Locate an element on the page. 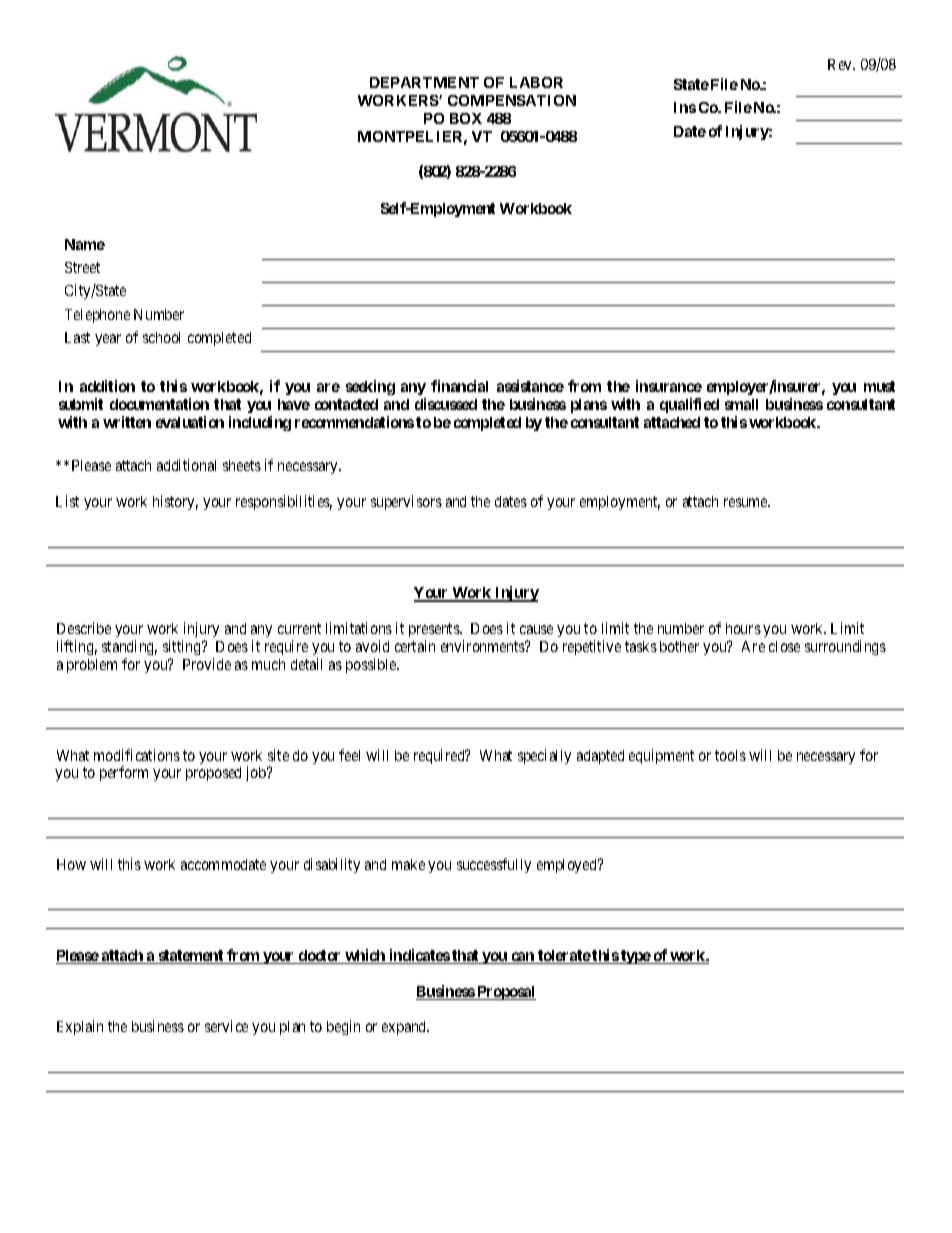 The width and height of the page is (952, 1233). service is located at coordinates (226, 1026).
